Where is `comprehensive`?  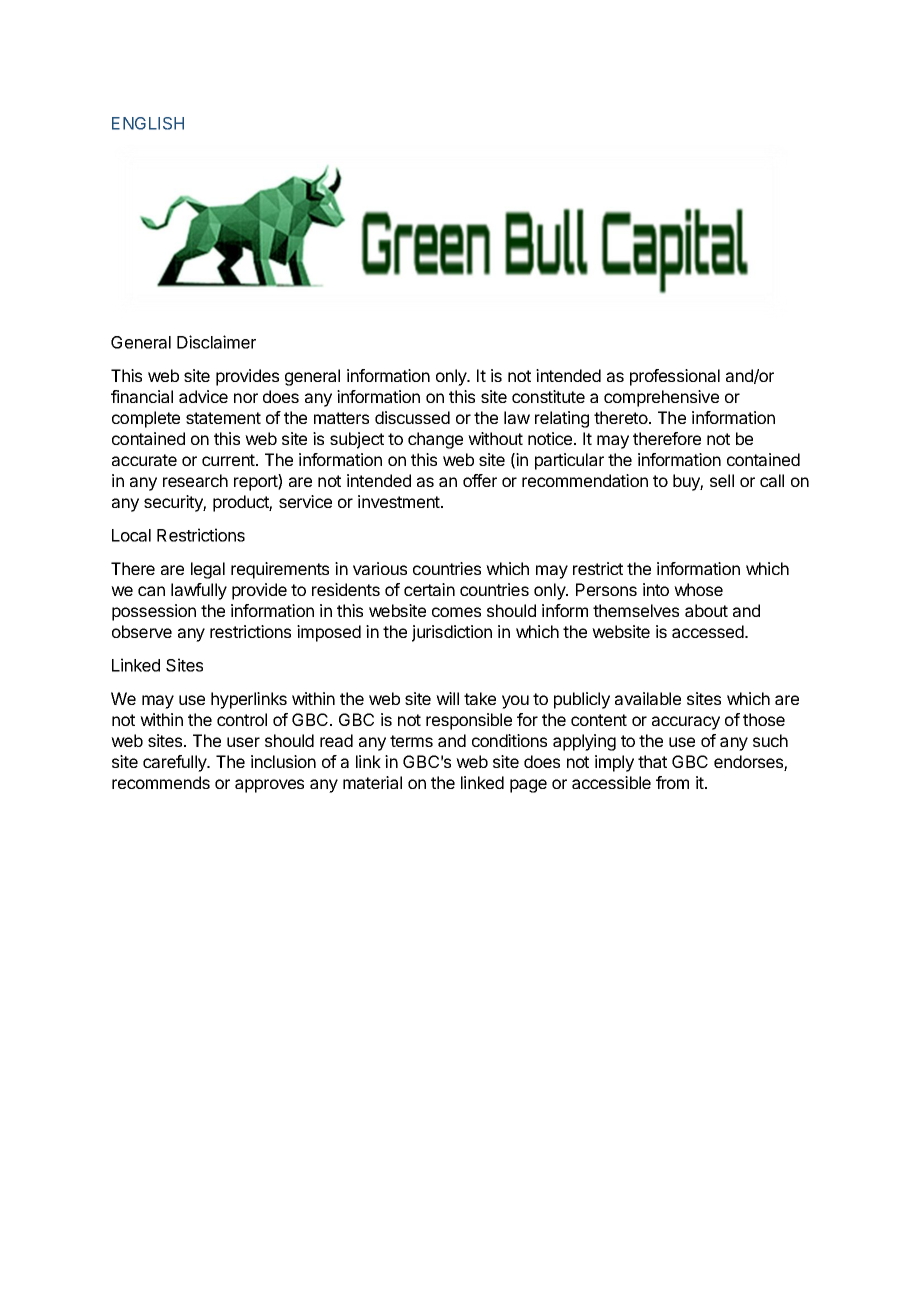 comprehensive is located at coordinates (661, 398).
